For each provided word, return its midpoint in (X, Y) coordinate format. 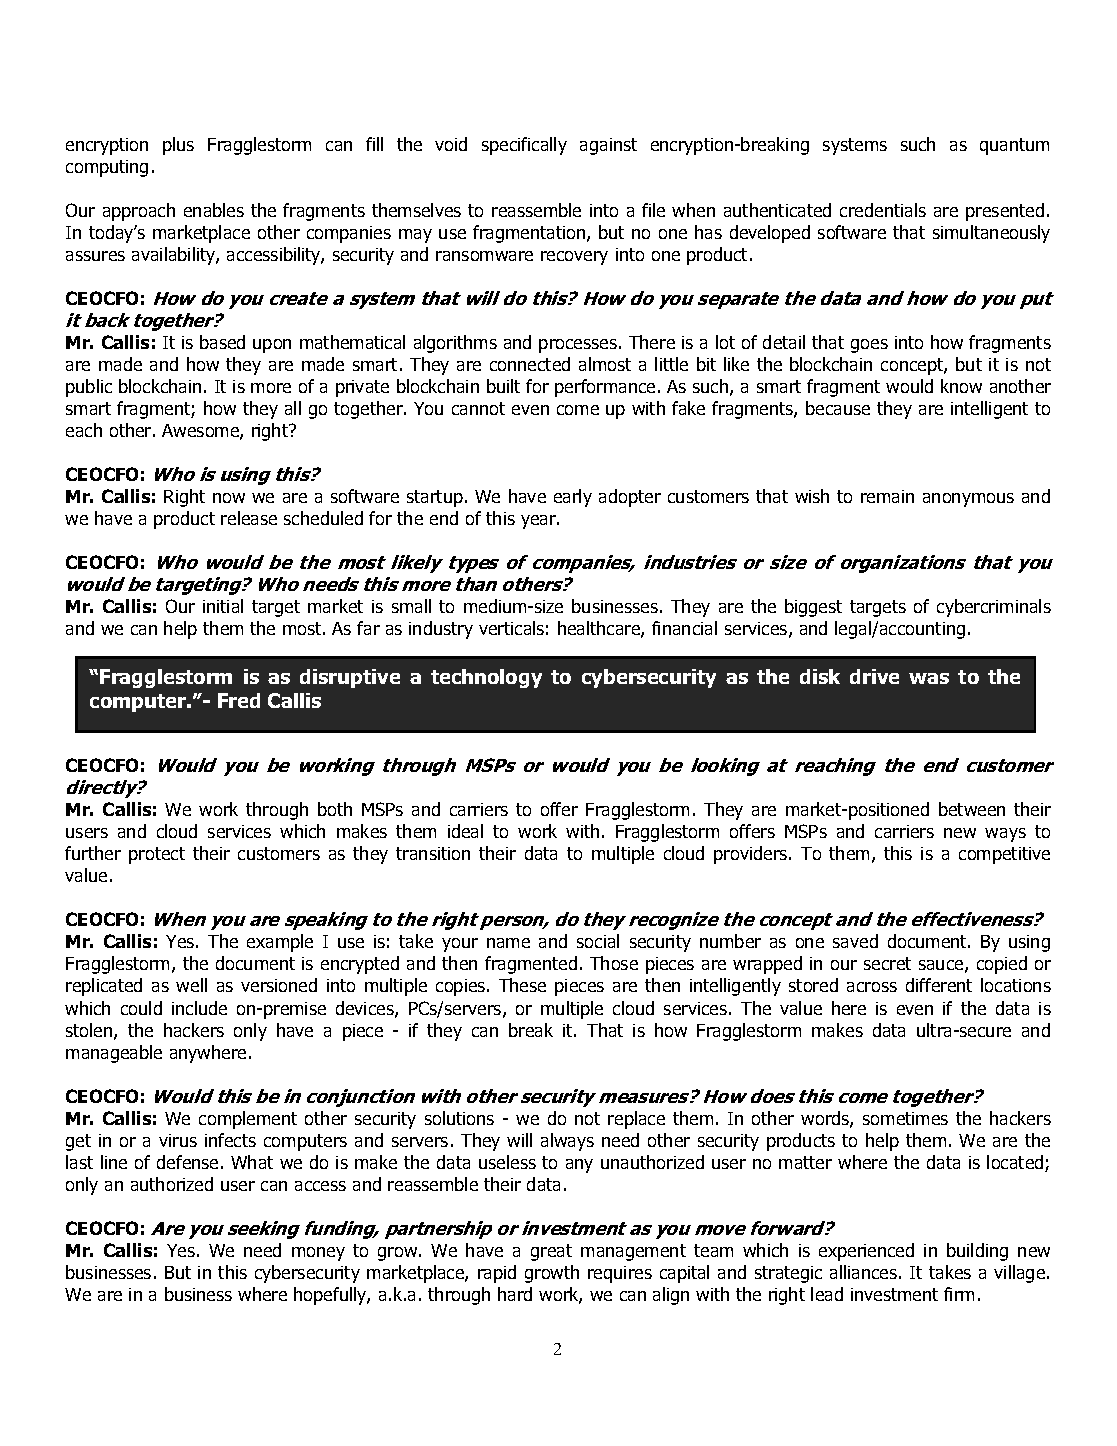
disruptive (350, 678)
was (929, 678)
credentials (883, 210)
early (573, 498)
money (318, 1254)
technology (486, 678)
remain (887, 496)
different (939, 985)
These (522, 985)
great (551, 1252)
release (249, 518)
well (191, 985)
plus (178, 146)
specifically (524, 146)
